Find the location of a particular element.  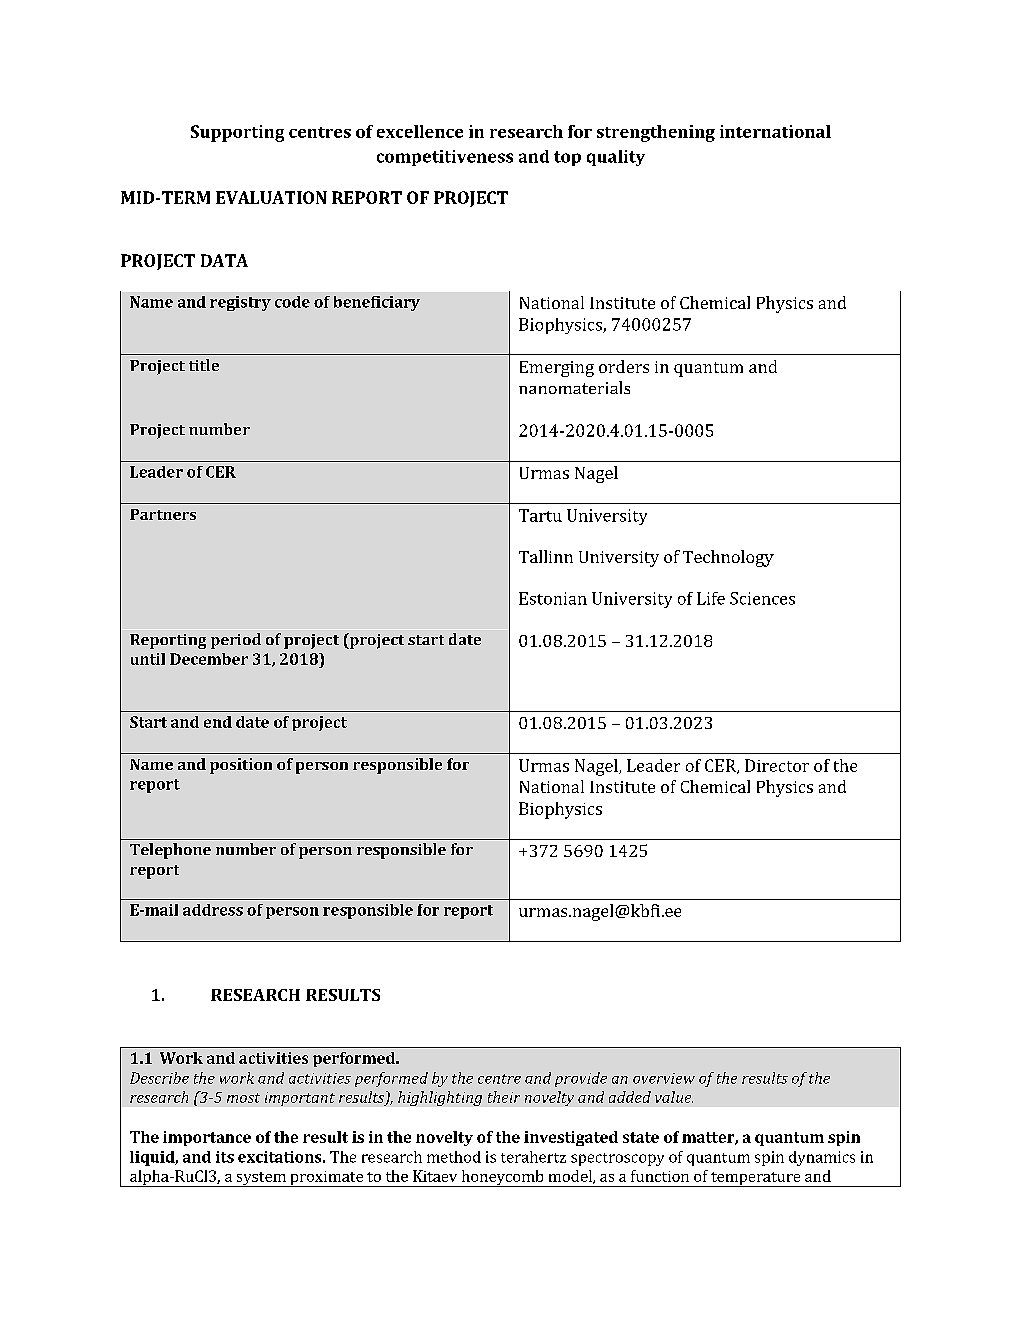

period is located at coordinates (236, 641).
